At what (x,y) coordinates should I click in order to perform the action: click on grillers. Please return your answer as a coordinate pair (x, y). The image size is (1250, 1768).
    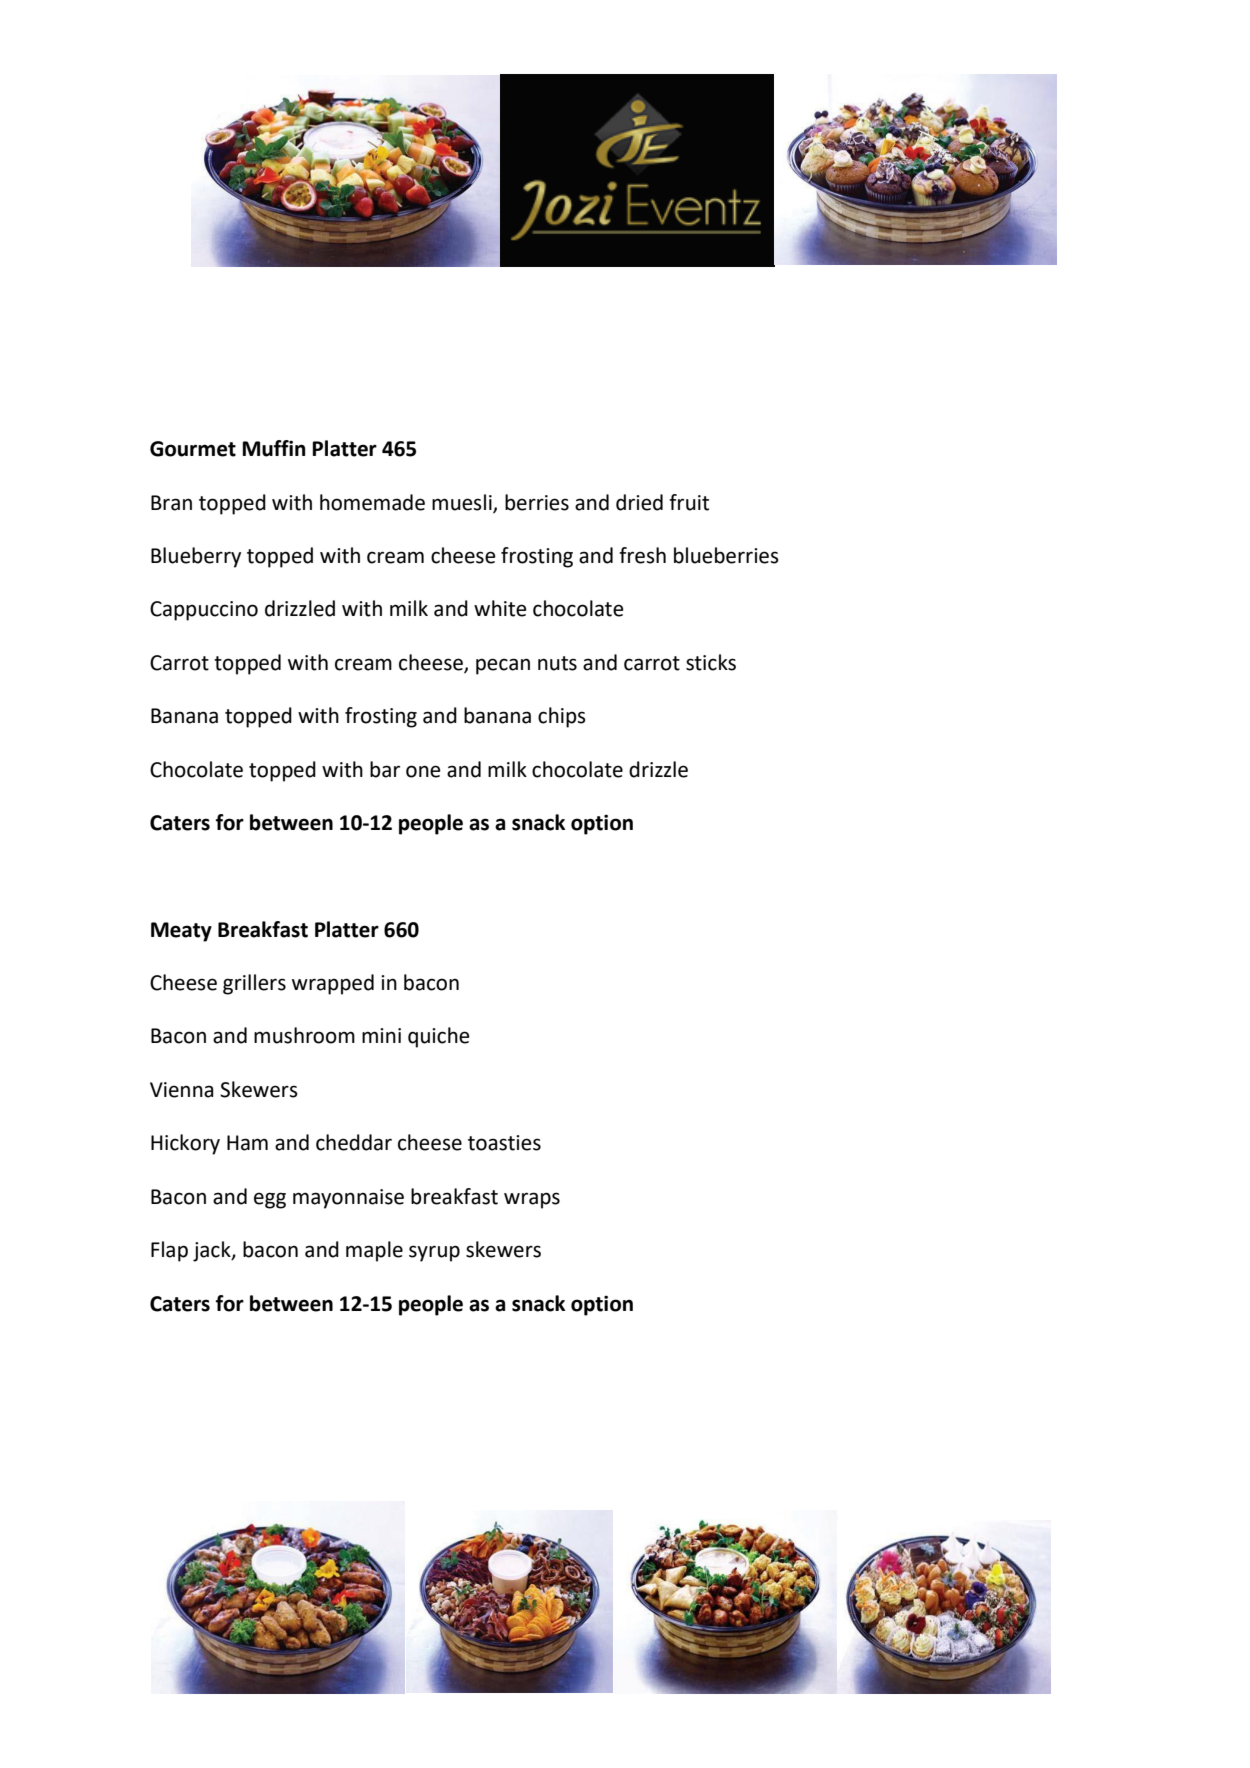
    Looking at the image, I should click on (254, 984).
